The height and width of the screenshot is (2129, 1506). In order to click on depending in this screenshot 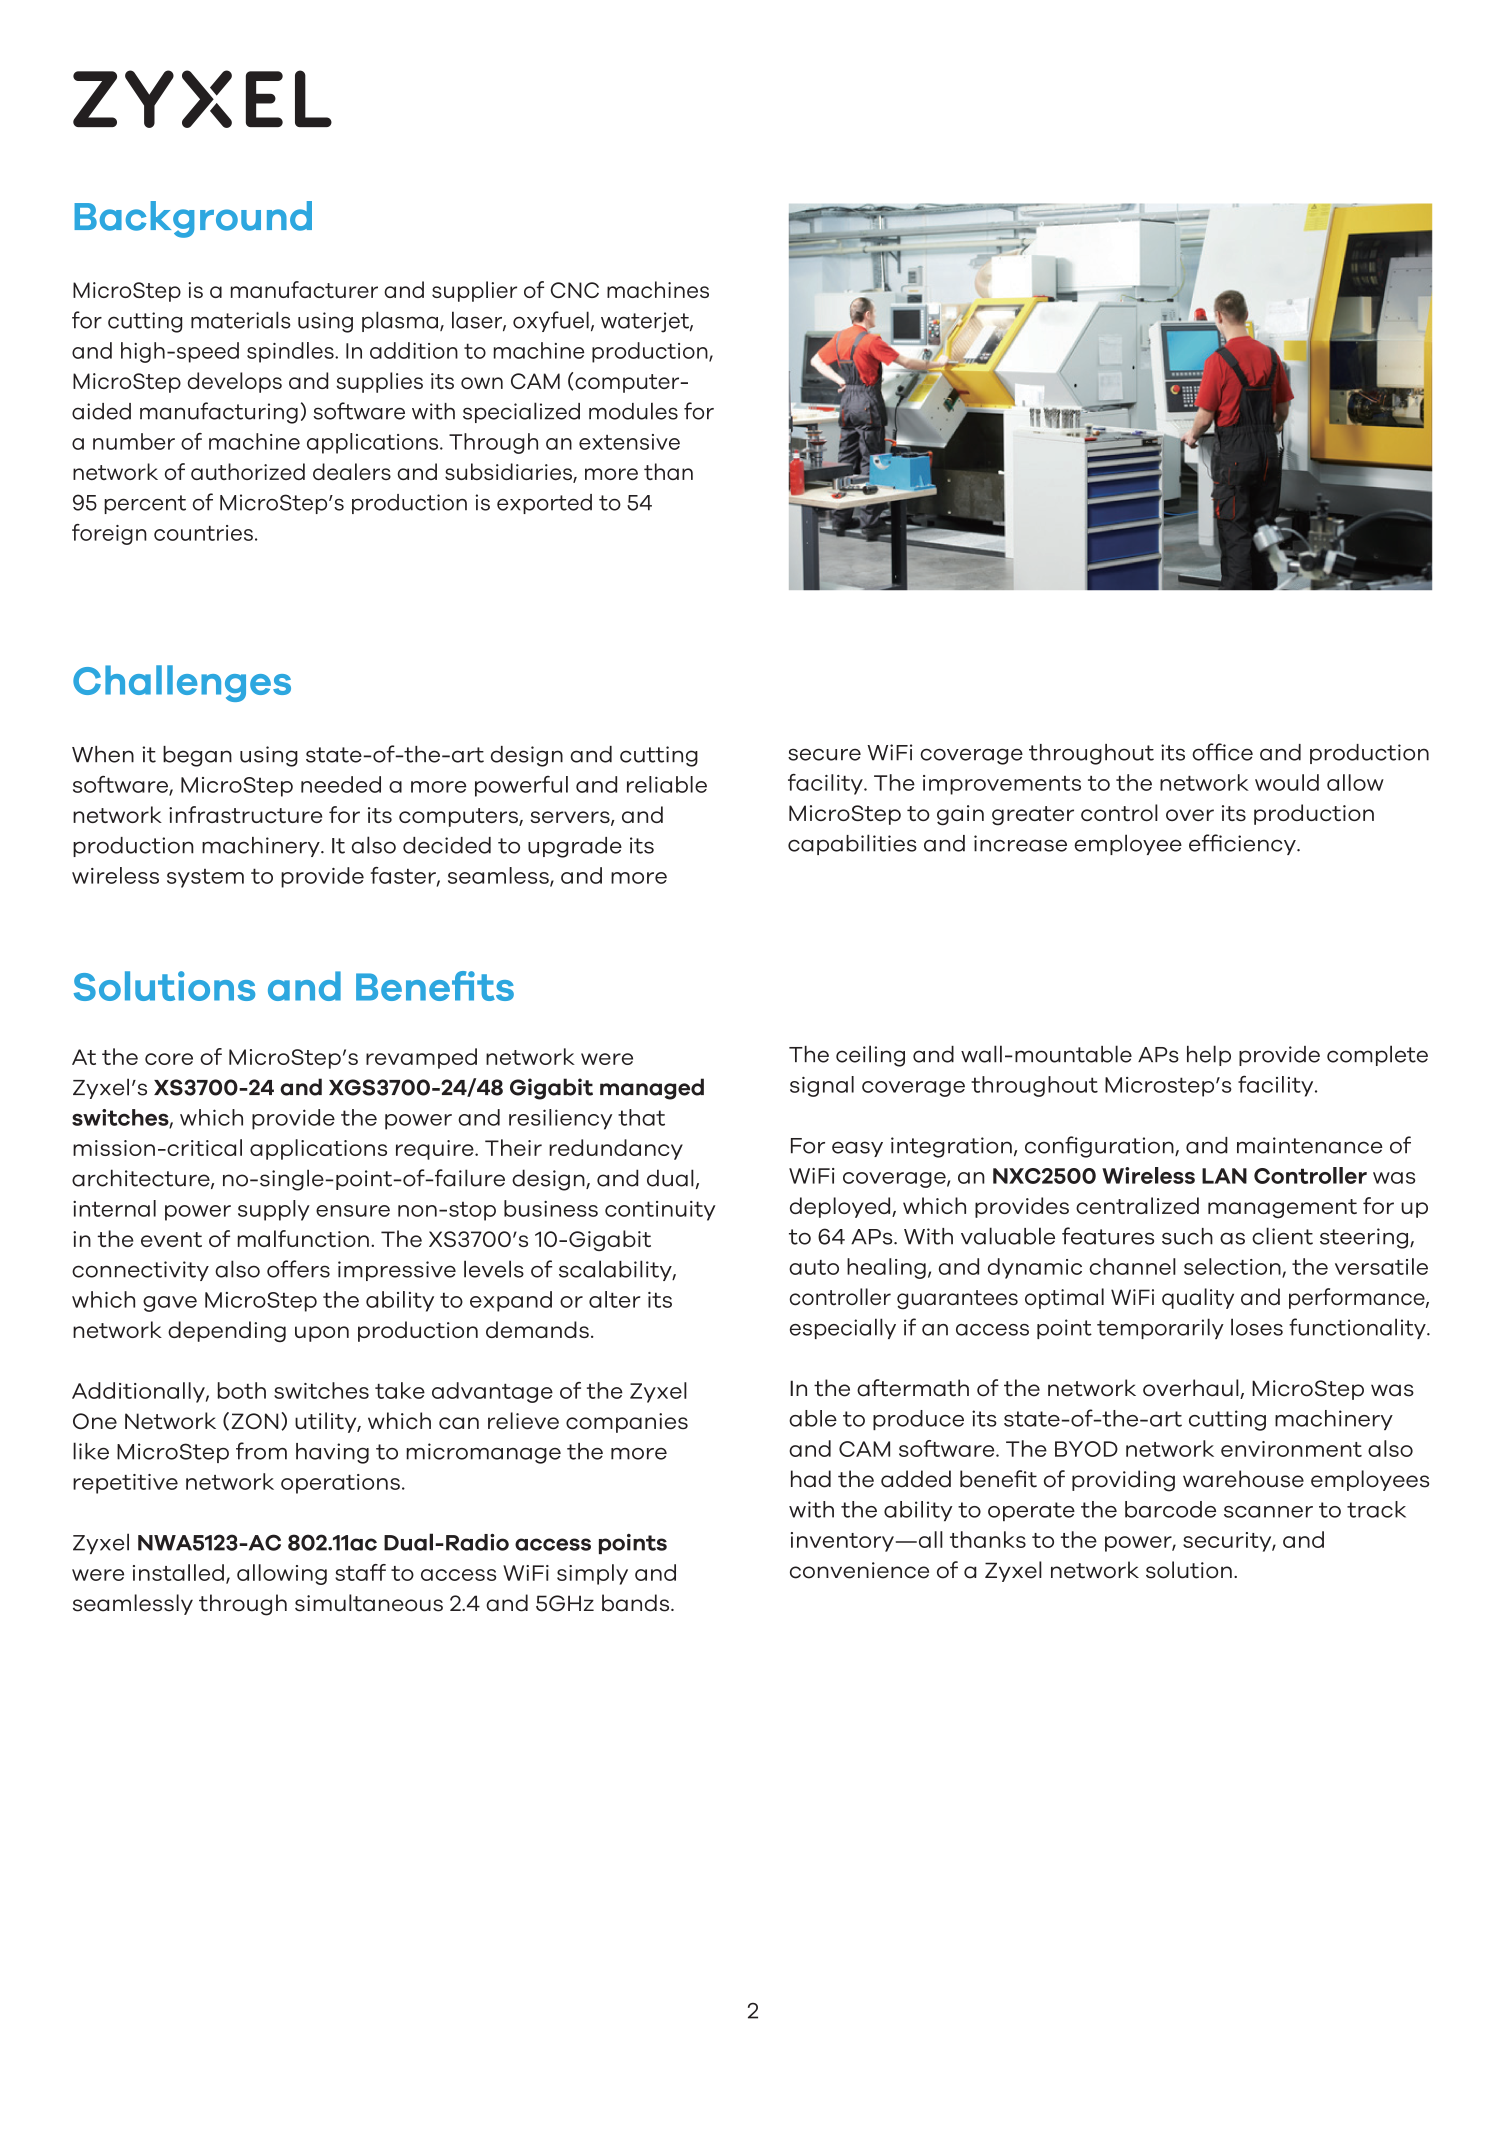, I will do `click(227, 1331)`.
